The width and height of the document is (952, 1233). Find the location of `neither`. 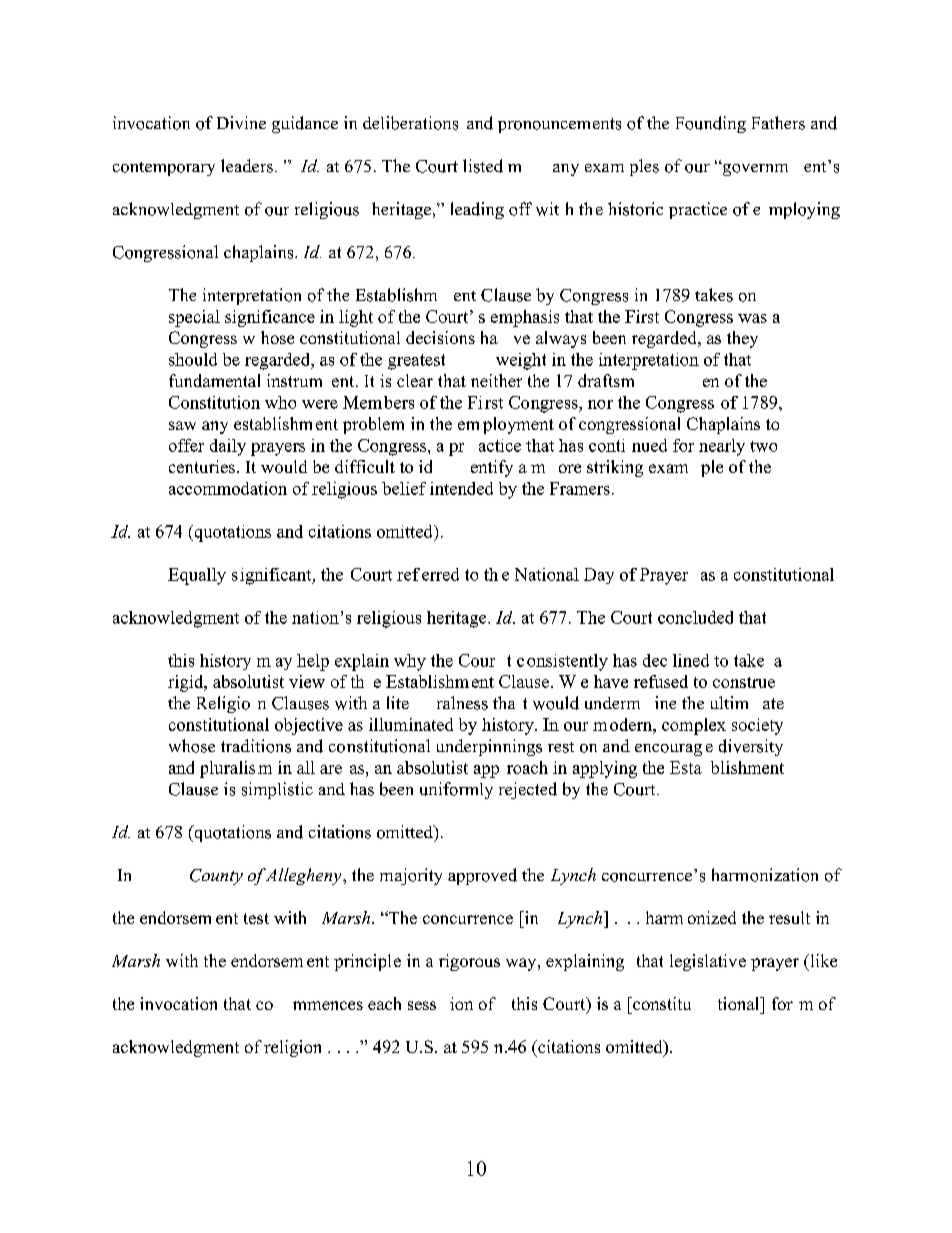

neither is located at coordinates (496, 380).
